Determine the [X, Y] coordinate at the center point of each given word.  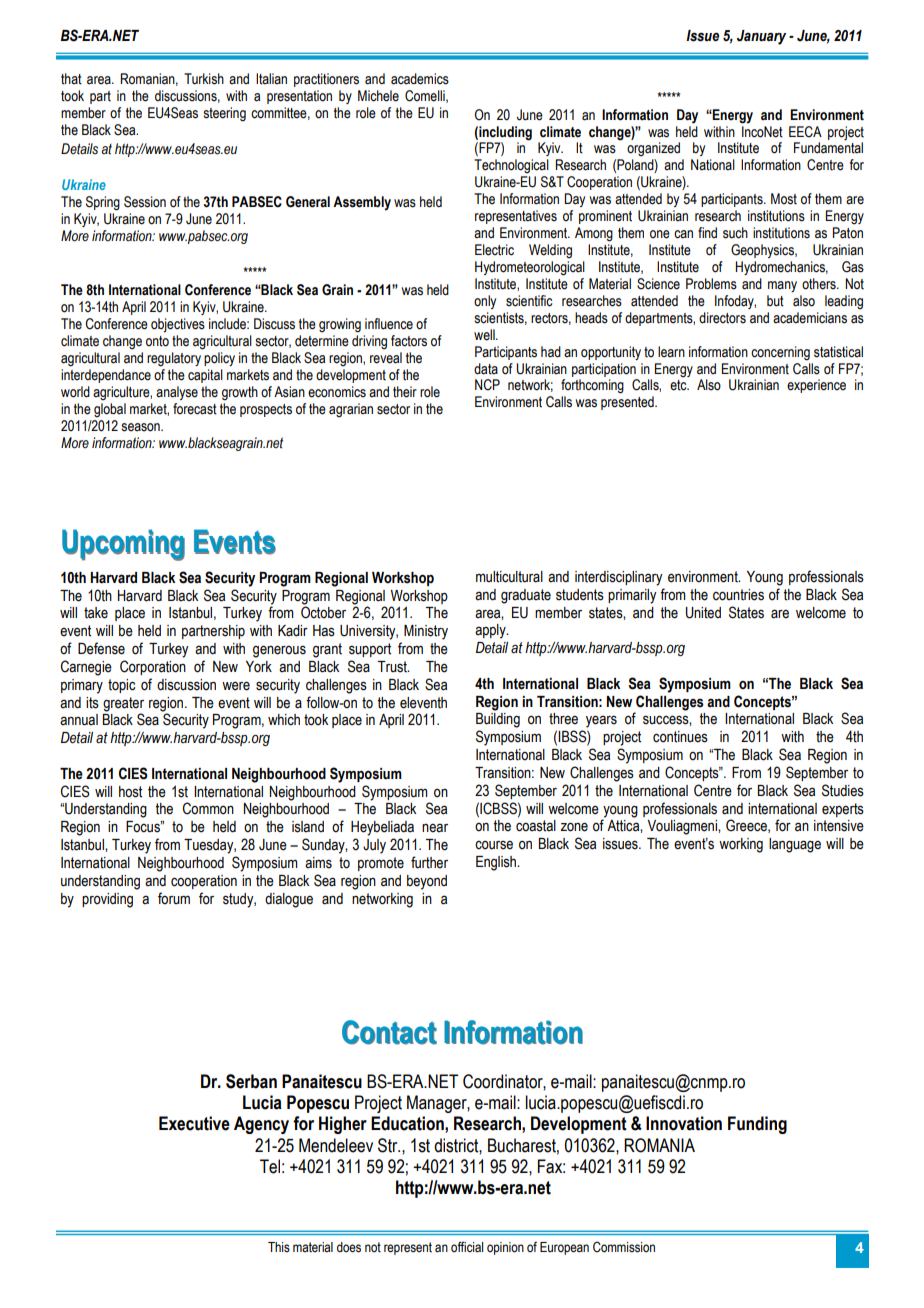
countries [738, 595]
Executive [194, 1123]
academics [420, 79]
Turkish [204, 79]
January [761, 37]
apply [491, 631]
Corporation [153, 667]
